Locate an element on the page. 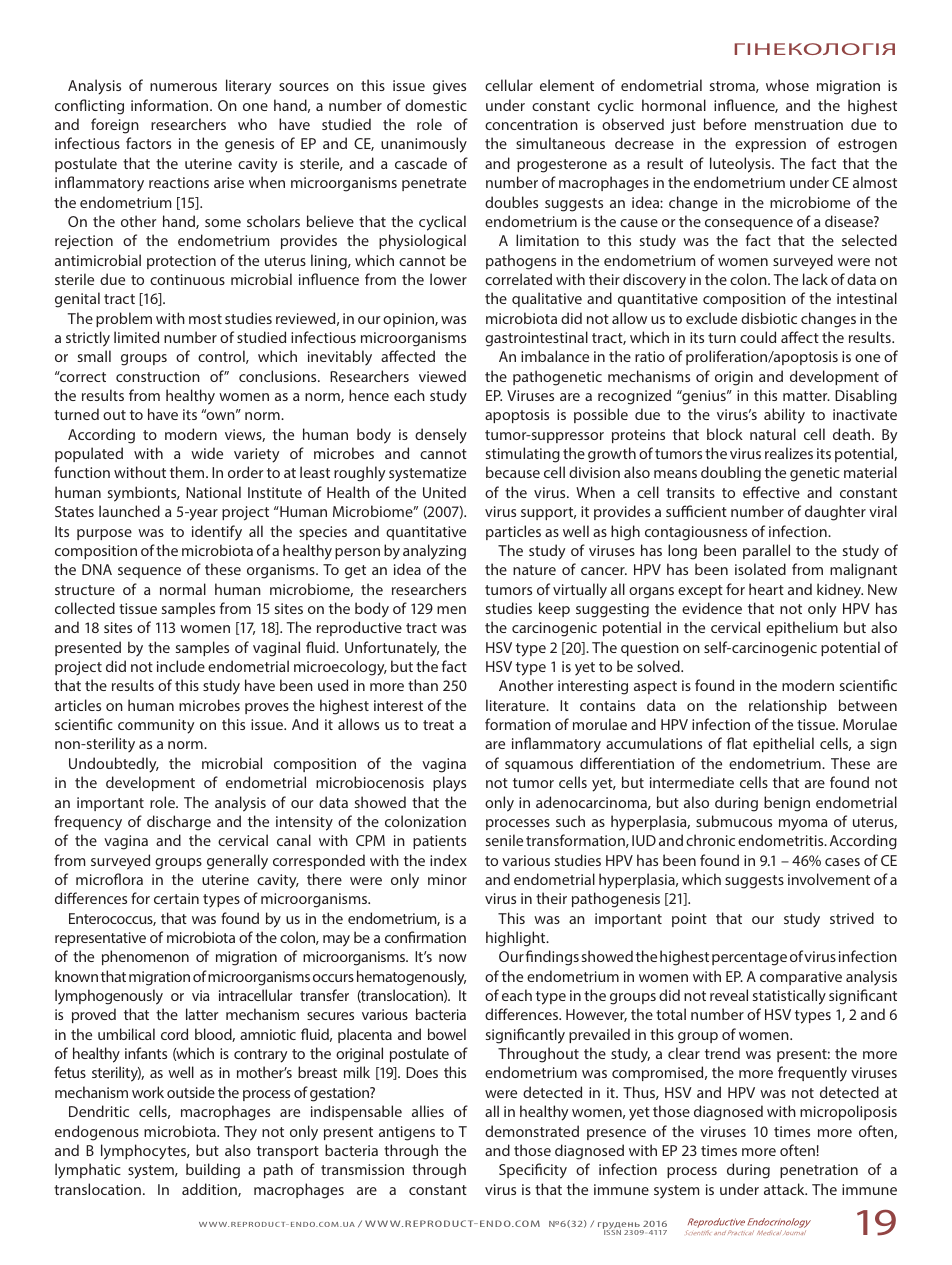  parallel is located at coordinates (766, 551).
